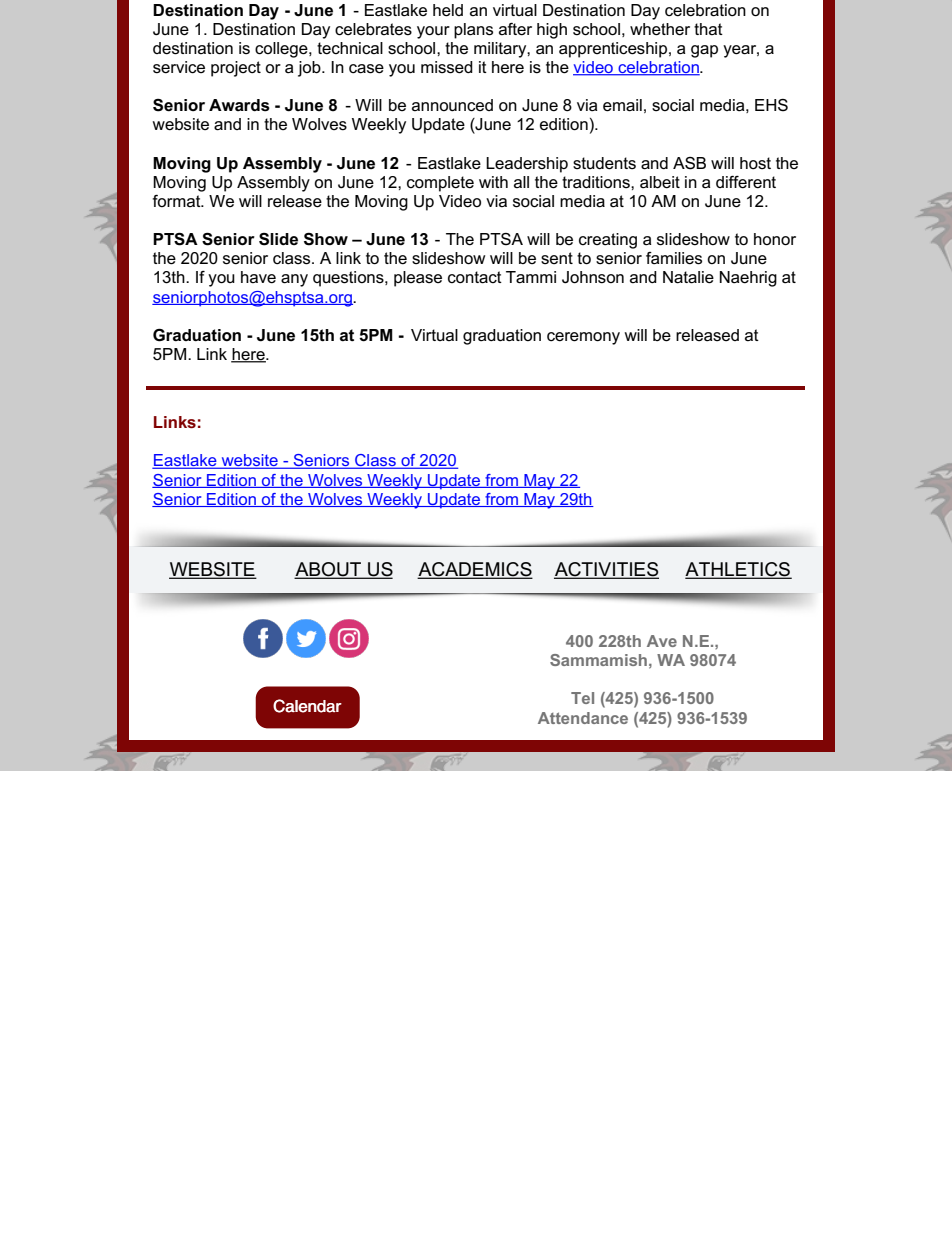  Describe the element at coordinates (282, 50) in the image. I see `college` at that location.
